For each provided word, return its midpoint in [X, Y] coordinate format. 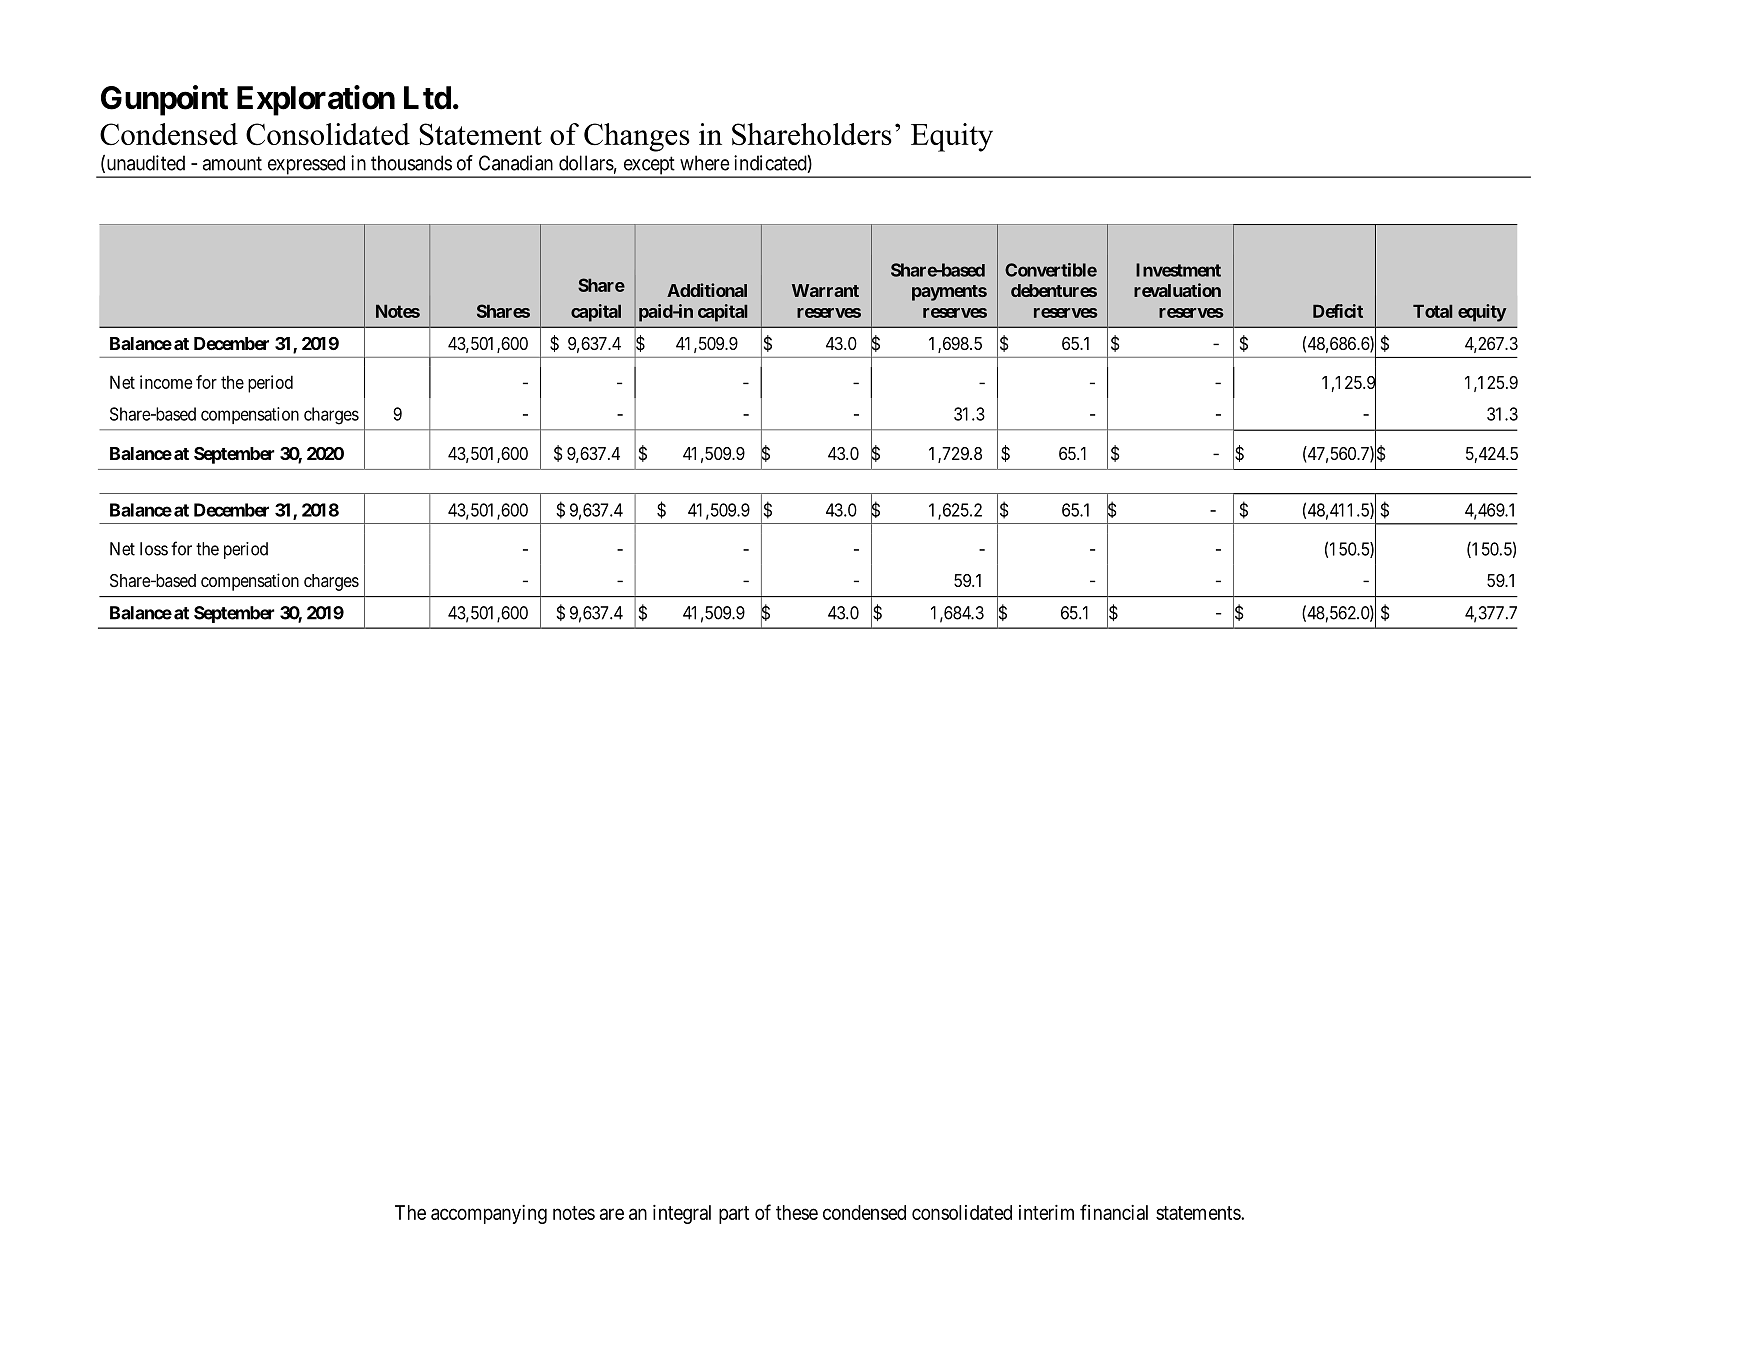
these [797, 1212]
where [705, 163]
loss [154, 549]
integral [682, 1214]
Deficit [1338, 311]
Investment [1178, 270]
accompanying [489, 1214]
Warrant [825, 290]
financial [1114, 1212]
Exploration [316, 100]
